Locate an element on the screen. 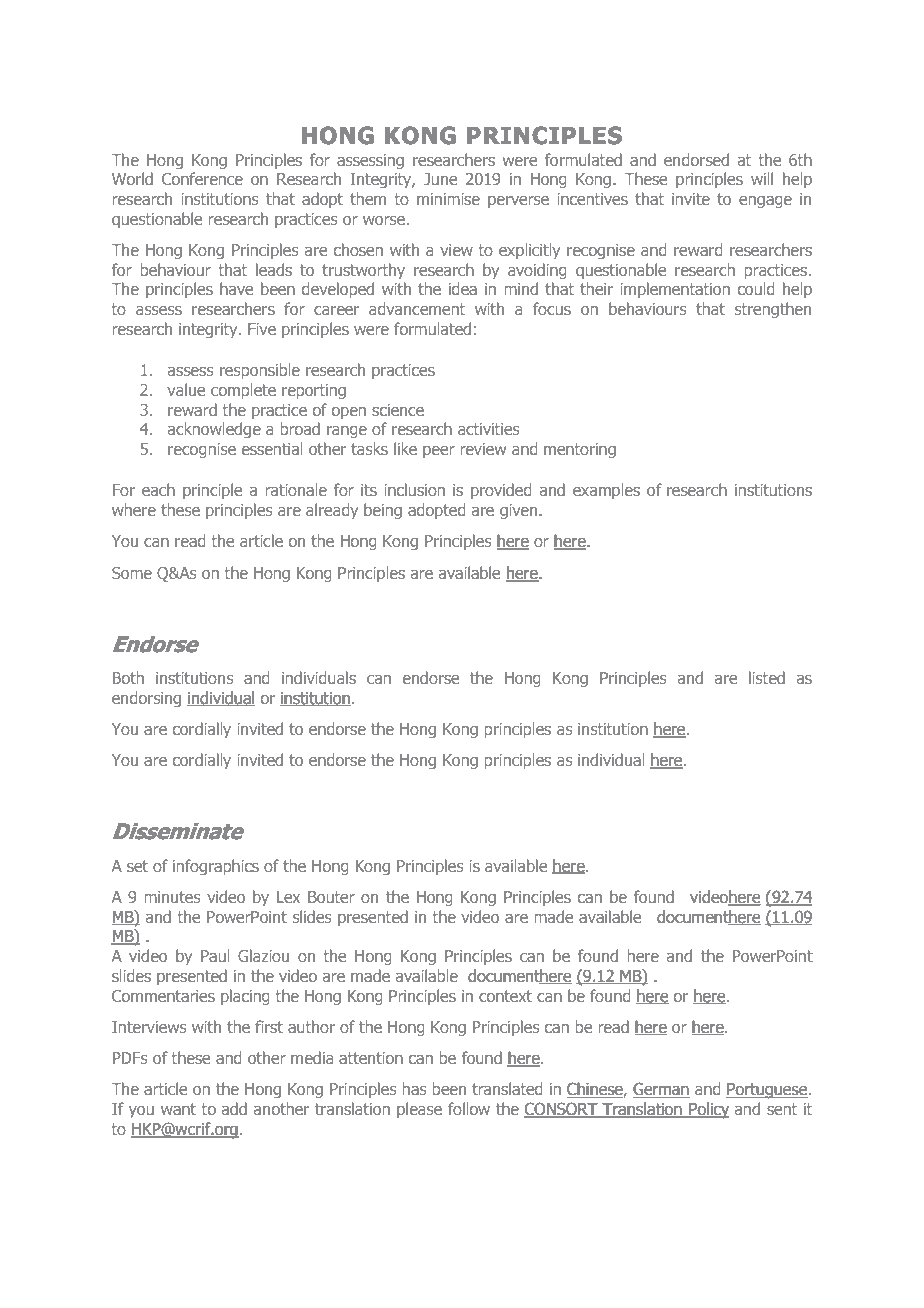 The image size is (924, 1308). given is located at coordinates (520, 511).
